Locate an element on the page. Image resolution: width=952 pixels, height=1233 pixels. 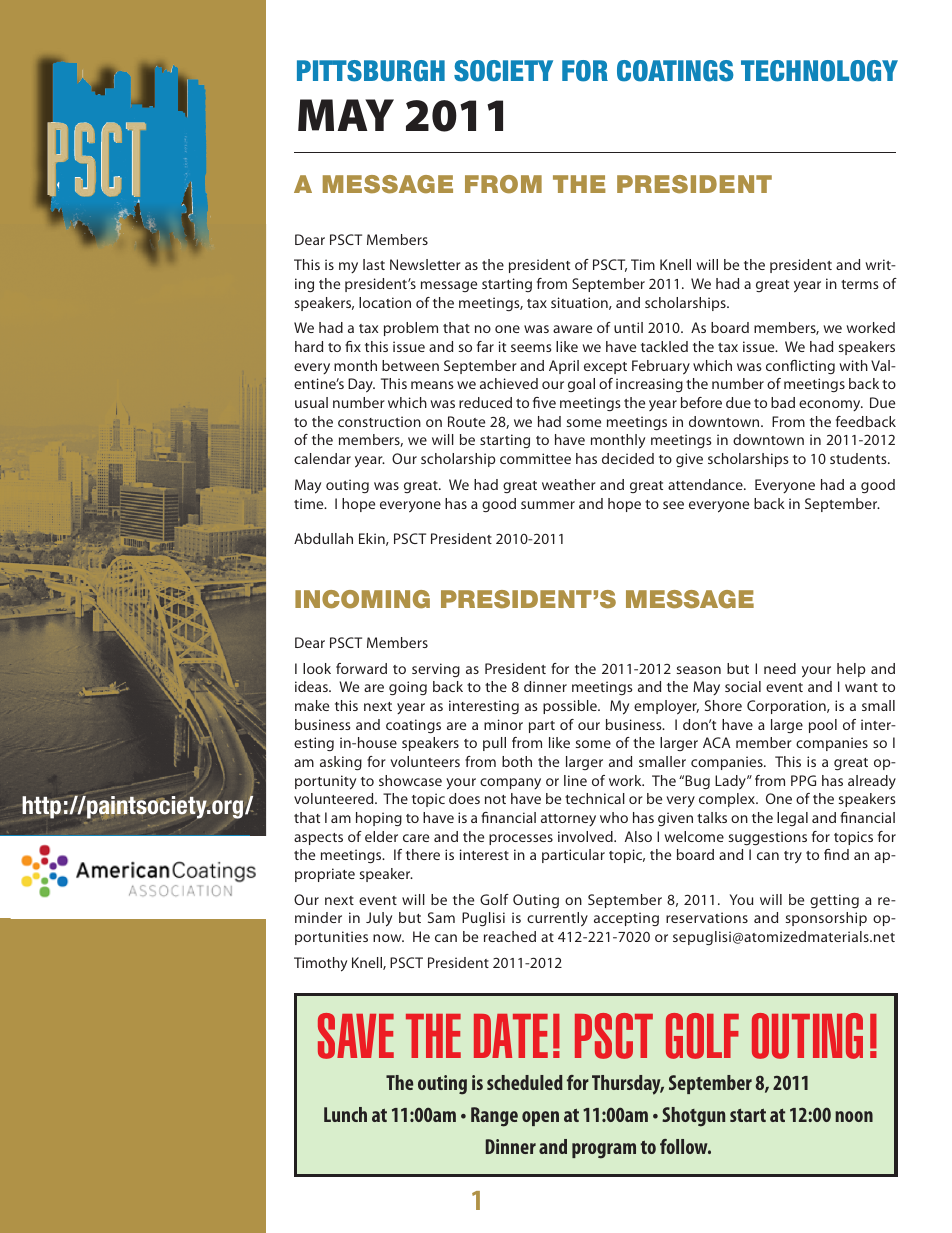
elder is located at coordinates (381, 836).
